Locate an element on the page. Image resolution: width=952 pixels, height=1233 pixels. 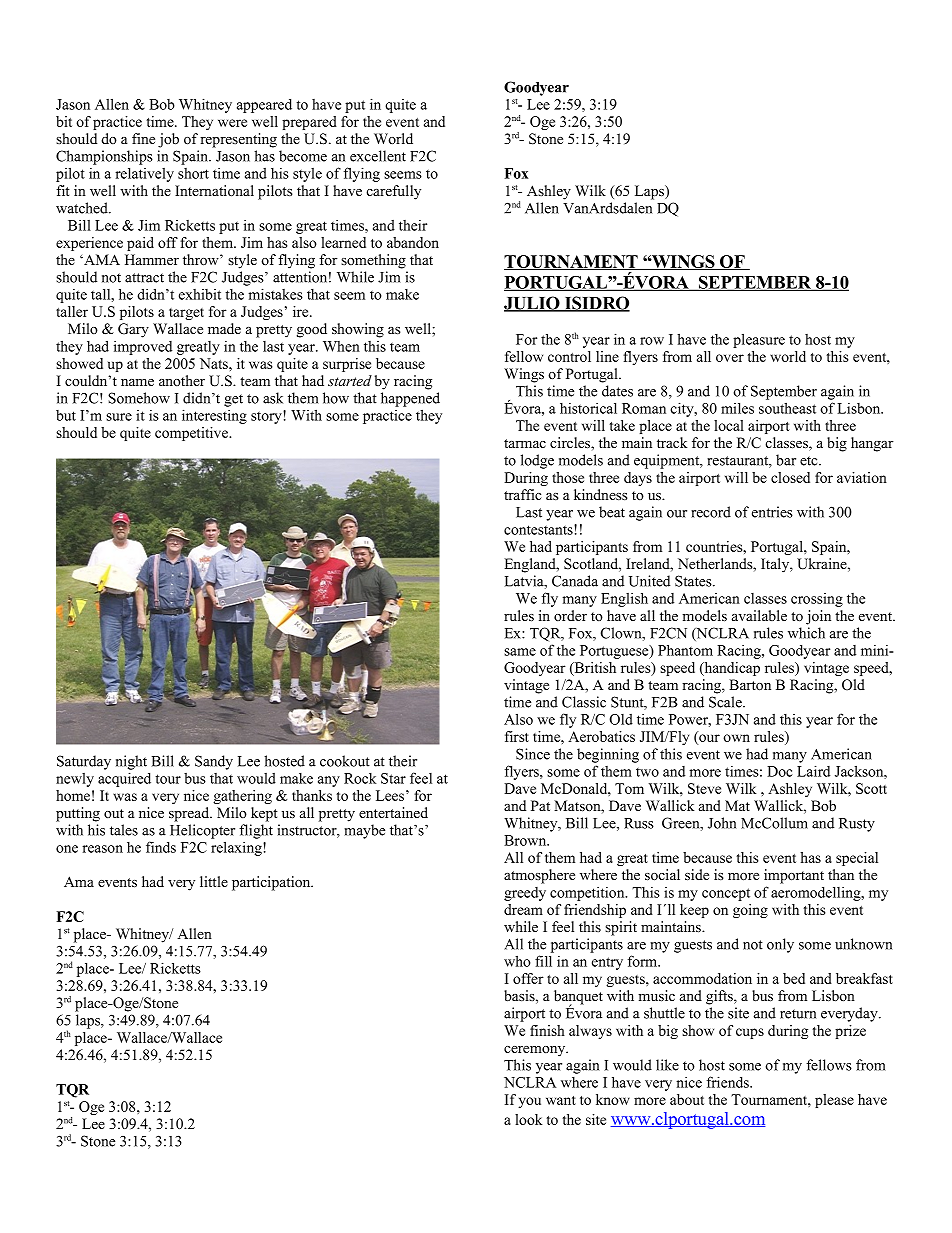
Doc is located at coordinates (780, 771).
